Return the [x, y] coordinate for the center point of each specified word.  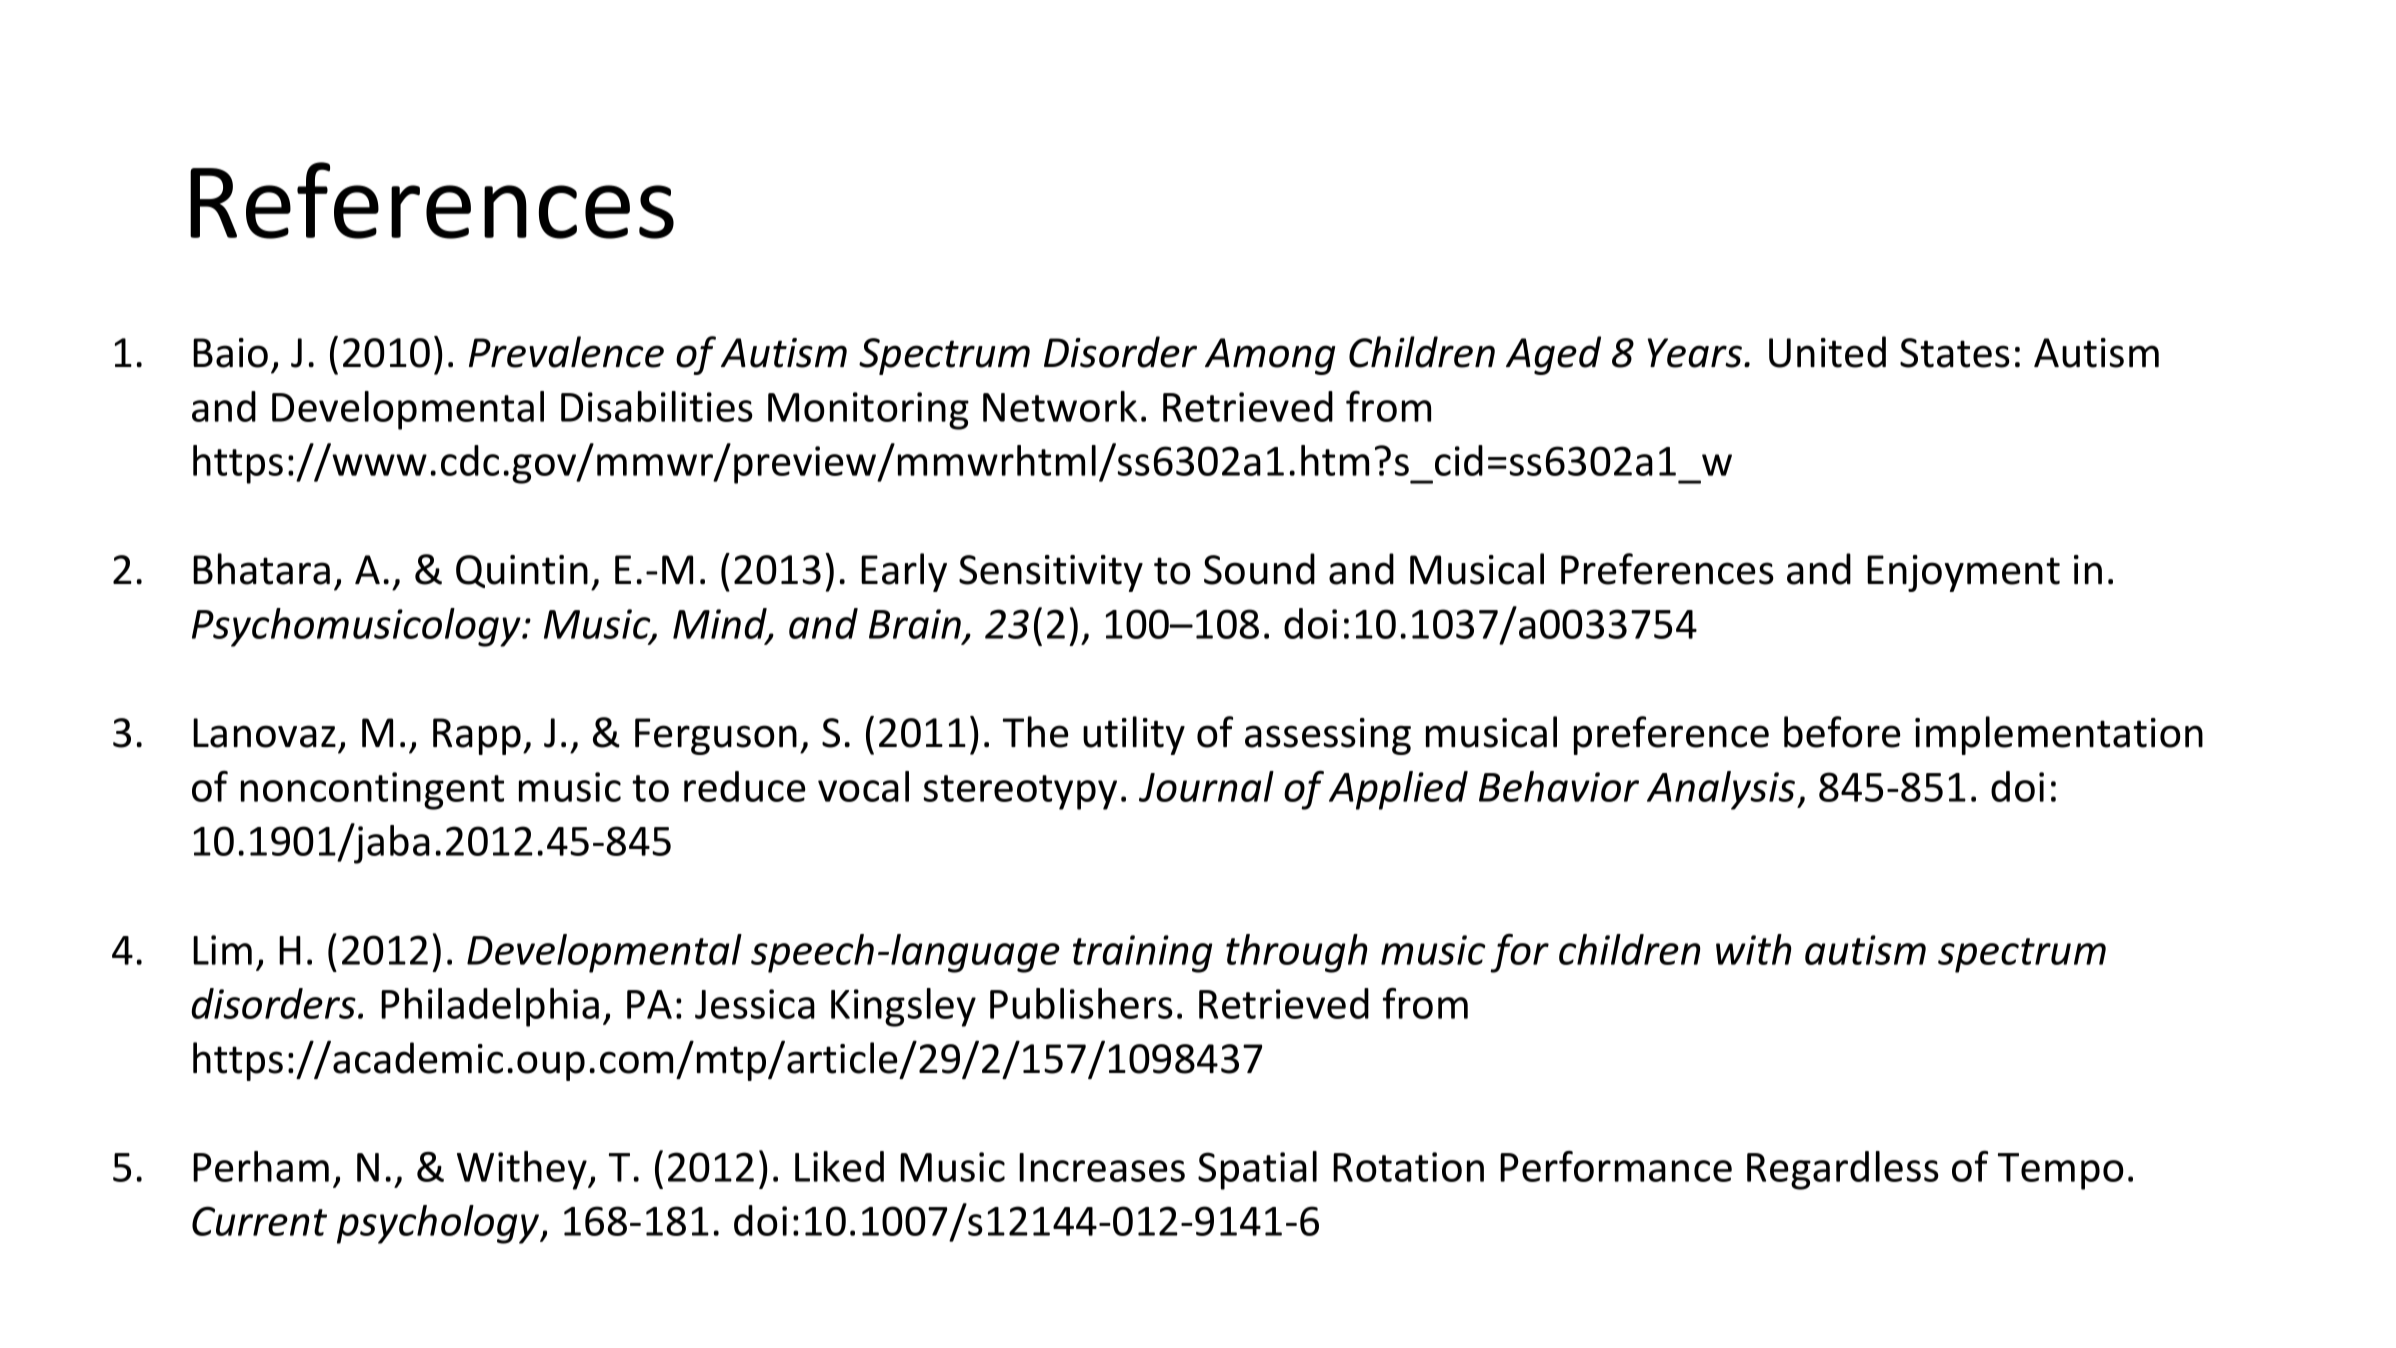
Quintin [522, 571]
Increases [1102, 1167]
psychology [439, 1224]
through [1297, 953]
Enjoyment [1963, 573]
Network [1060, 406]
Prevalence [566, 352]
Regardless [1843, 1170]
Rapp [477, 736]
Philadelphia [490, 1007]
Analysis [1721, 790]
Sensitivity [1051, 573]
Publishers [1081, 1003]
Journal [1206, 786]
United [1827, 352]
